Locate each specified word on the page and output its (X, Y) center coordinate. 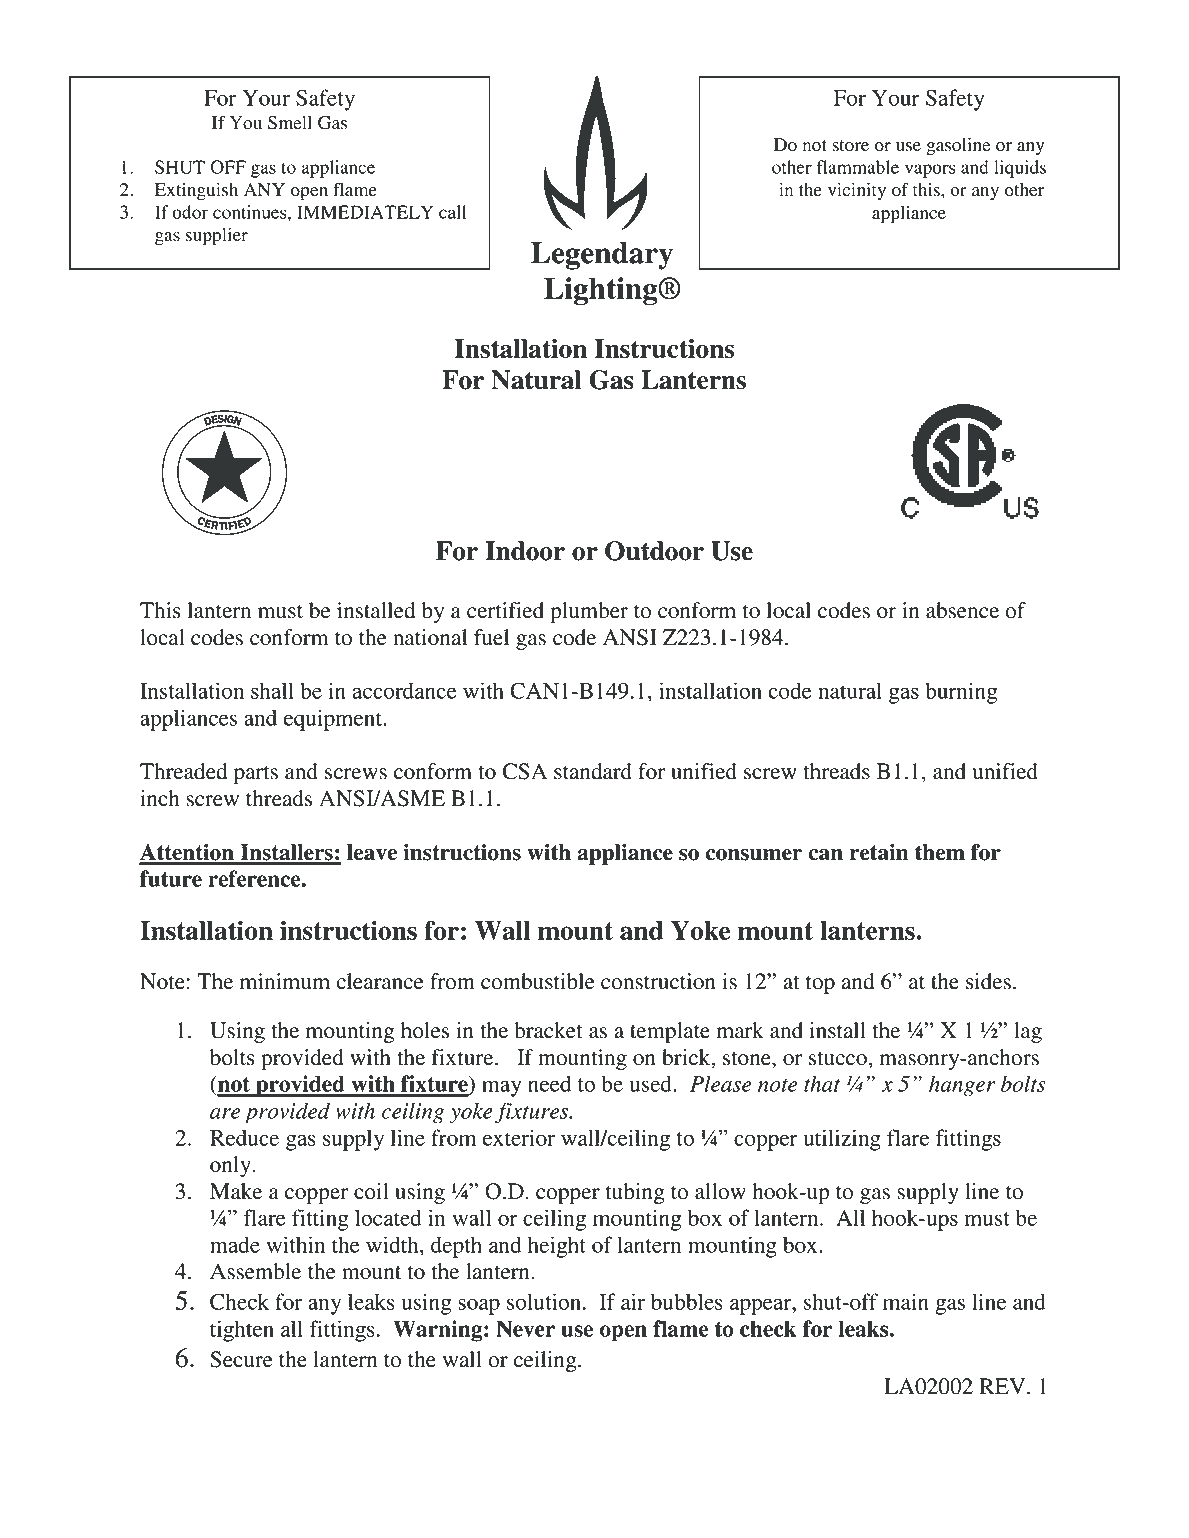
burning (961, 693)
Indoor (525, 551)
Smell (290, 123)
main (906, 1301)
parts (256, 775)
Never (525, 1328)
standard (593, 771)
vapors (930, 171)
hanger (962, 1086)
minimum (285, 981)
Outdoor (654, 551)
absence (962, 610)
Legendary (602, 256)
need (549, 1083)
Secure (241, 1359)
